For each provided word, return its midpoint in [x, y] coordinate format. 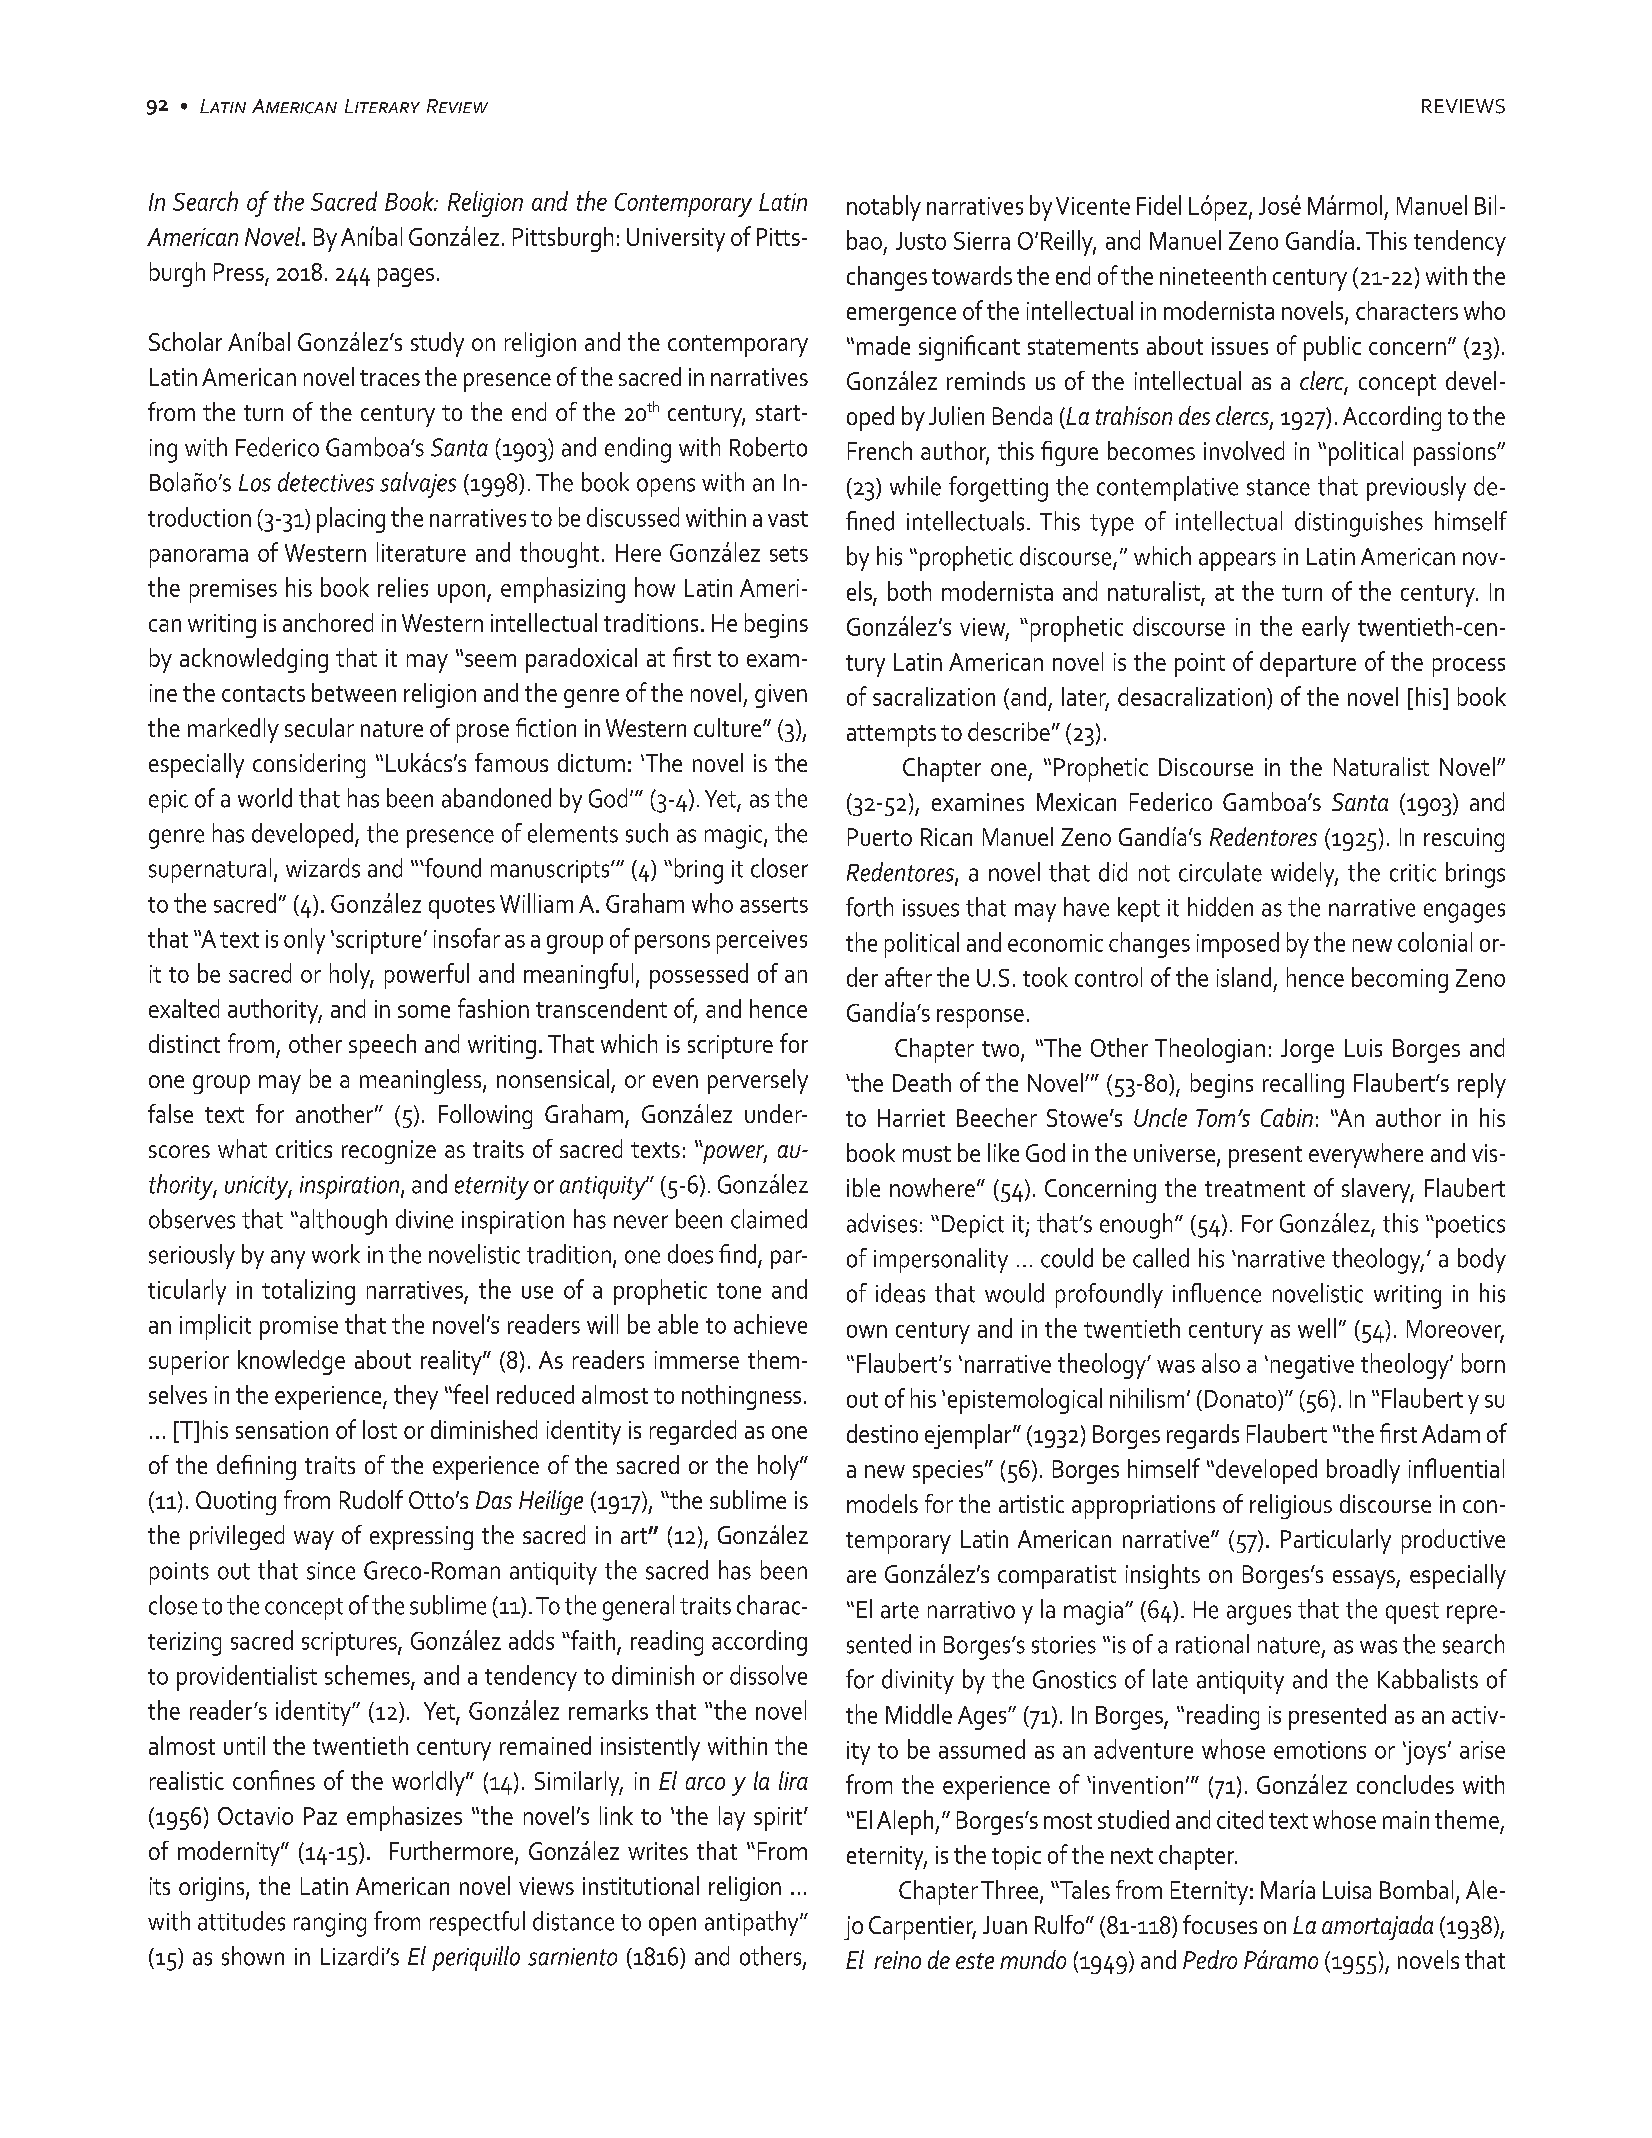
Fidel [1159, 205]
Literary [382, 106]
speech [382, 1046]
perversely [758, 1081]
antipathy [753, 1923]
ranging [330, 1925]
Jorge [1307, 1051]
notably [884, 208]
